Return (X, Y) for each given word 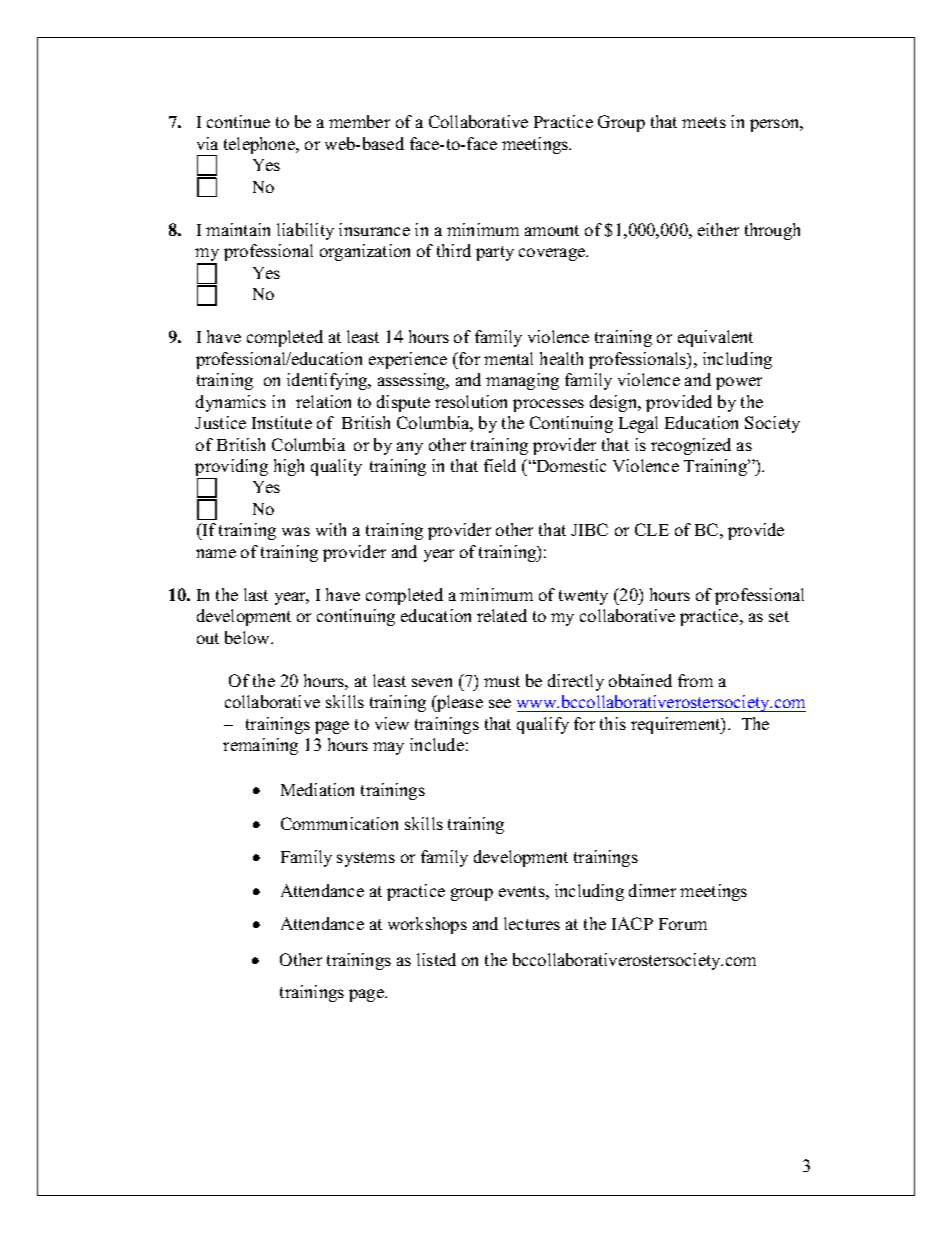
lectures (532, 923)
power (739, 383)
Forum (683, 924)
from (695, 680)
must (502, 681)
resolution (471, 401)
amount (552, 230)
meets (704, 122)
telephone (261, 145)
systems (366, 859)
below (248, 637)
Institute (282, 422)
